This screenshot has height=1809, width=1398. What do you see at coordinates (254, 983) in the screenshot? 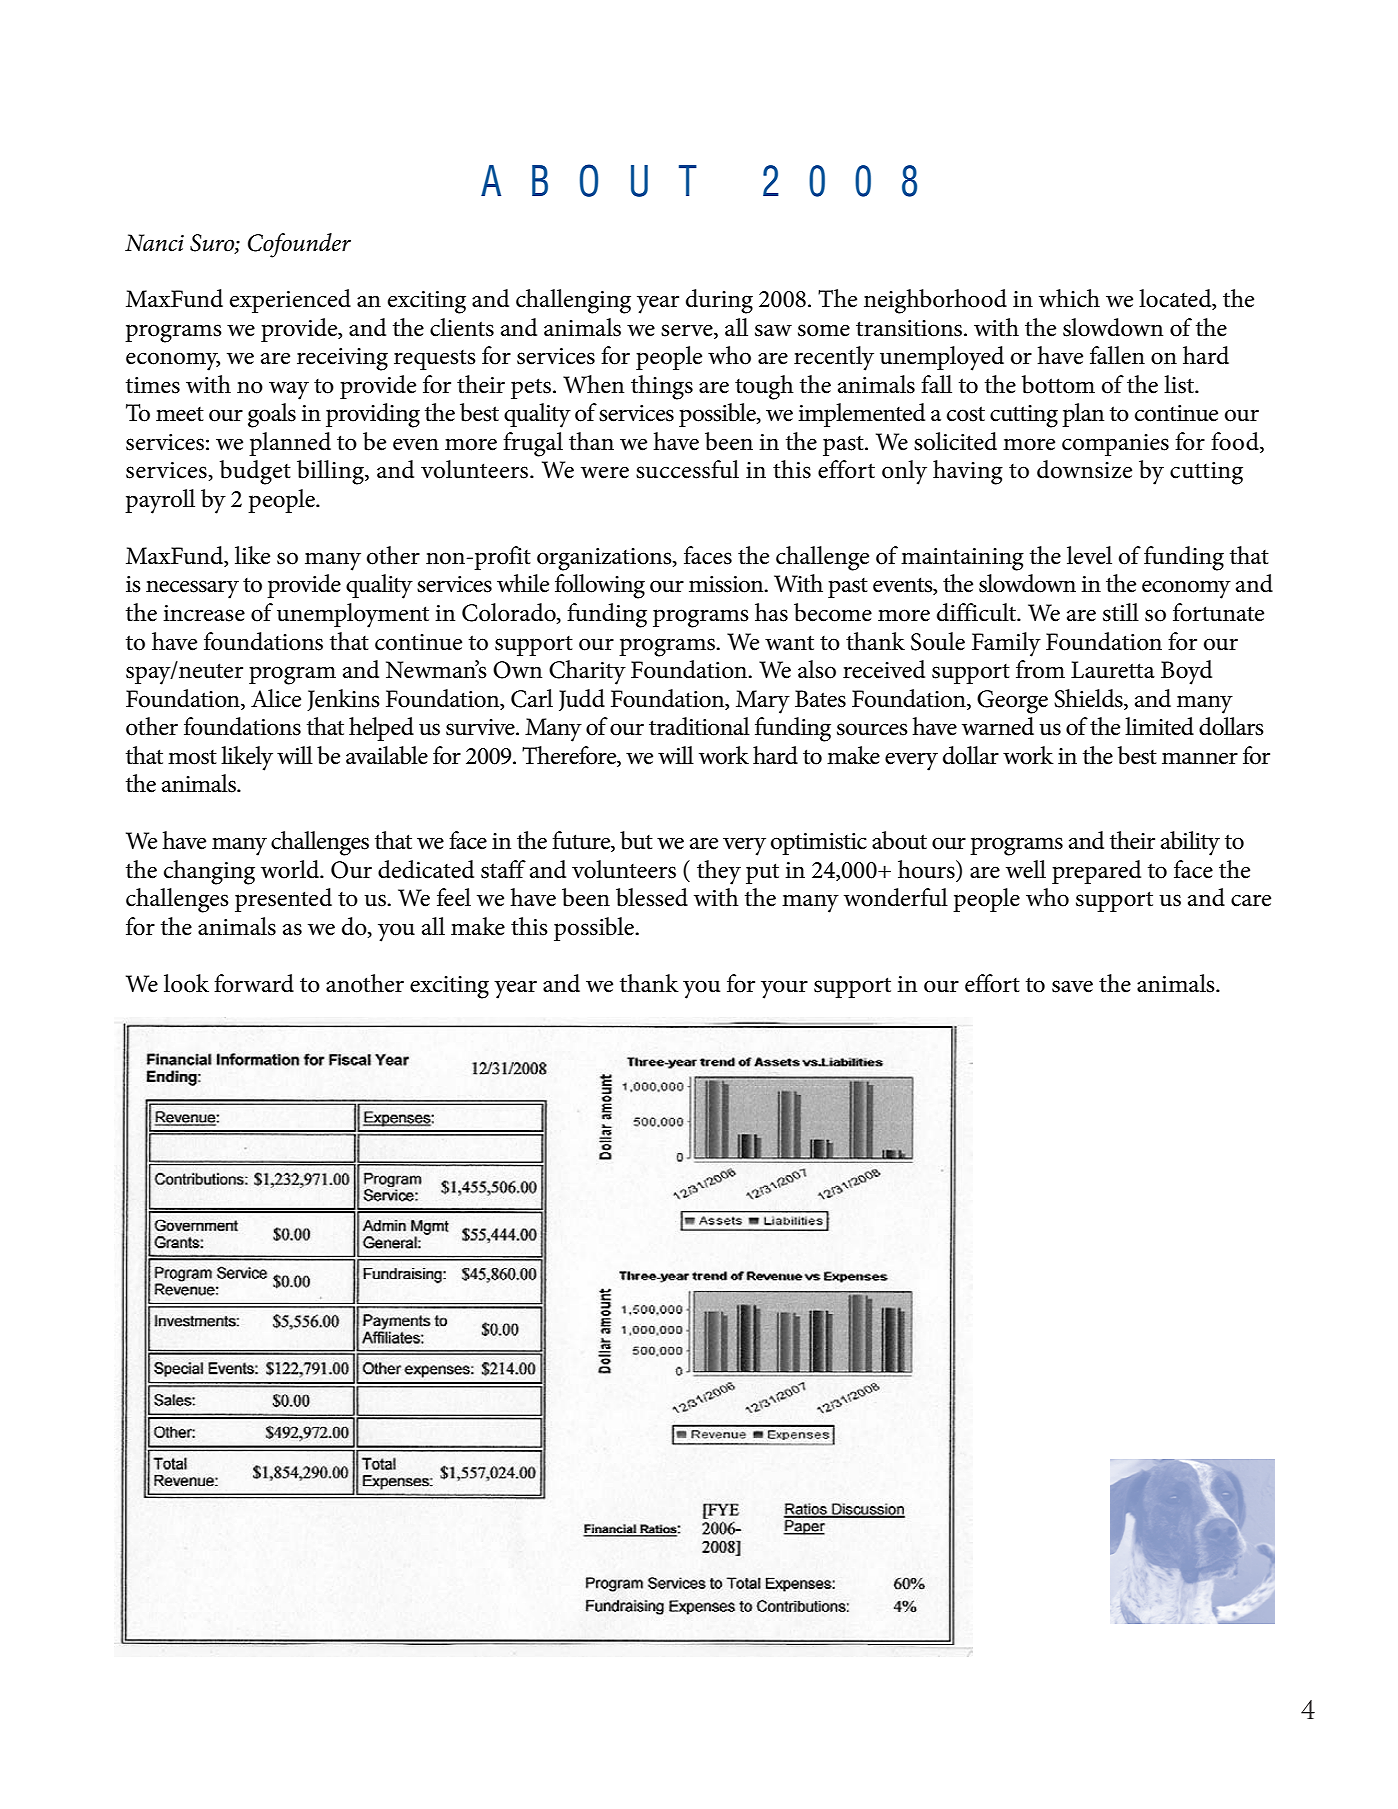
I see `forward` at bounding box center [254, 983].
